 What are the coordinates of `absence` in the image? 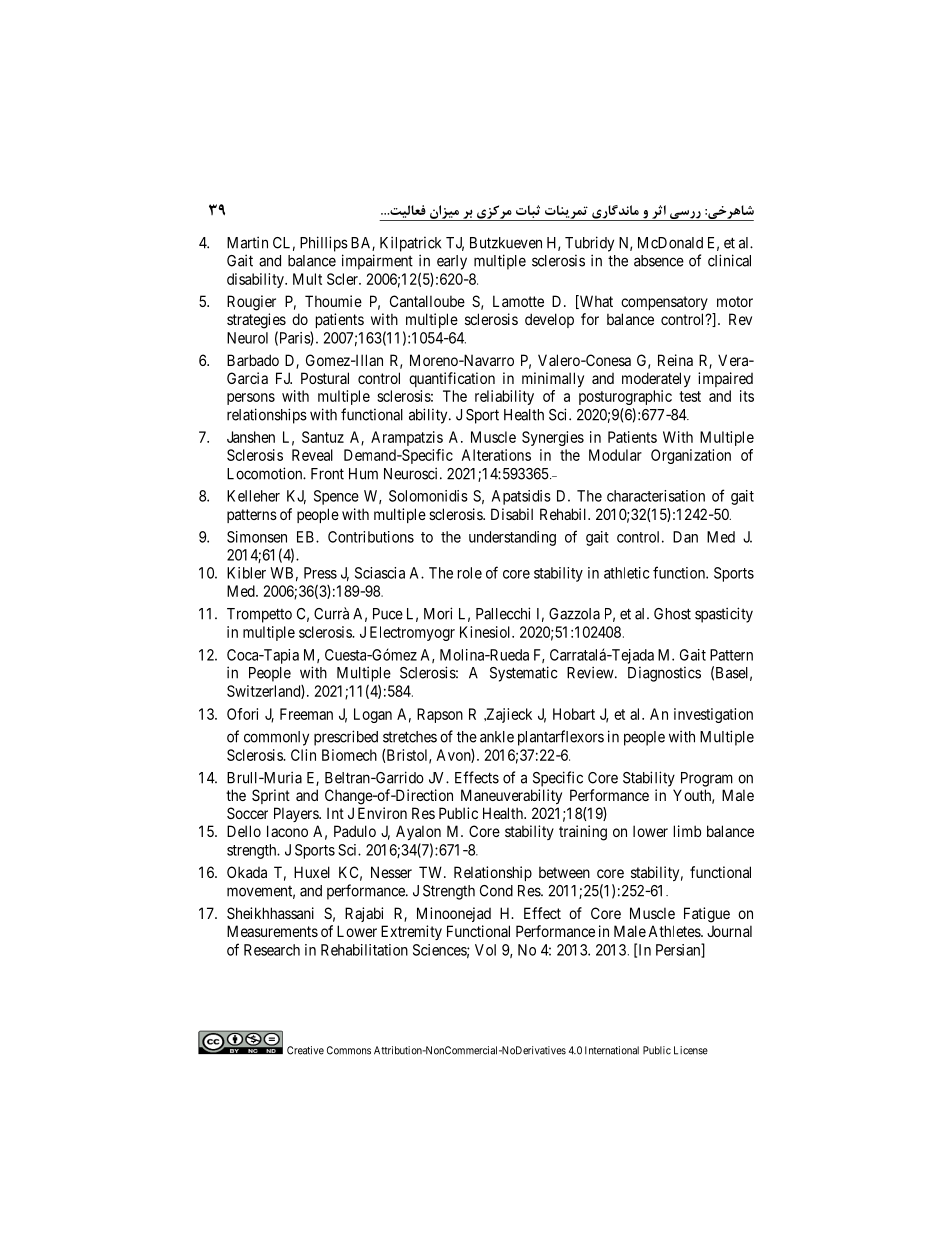 It's located at (659, 261).
